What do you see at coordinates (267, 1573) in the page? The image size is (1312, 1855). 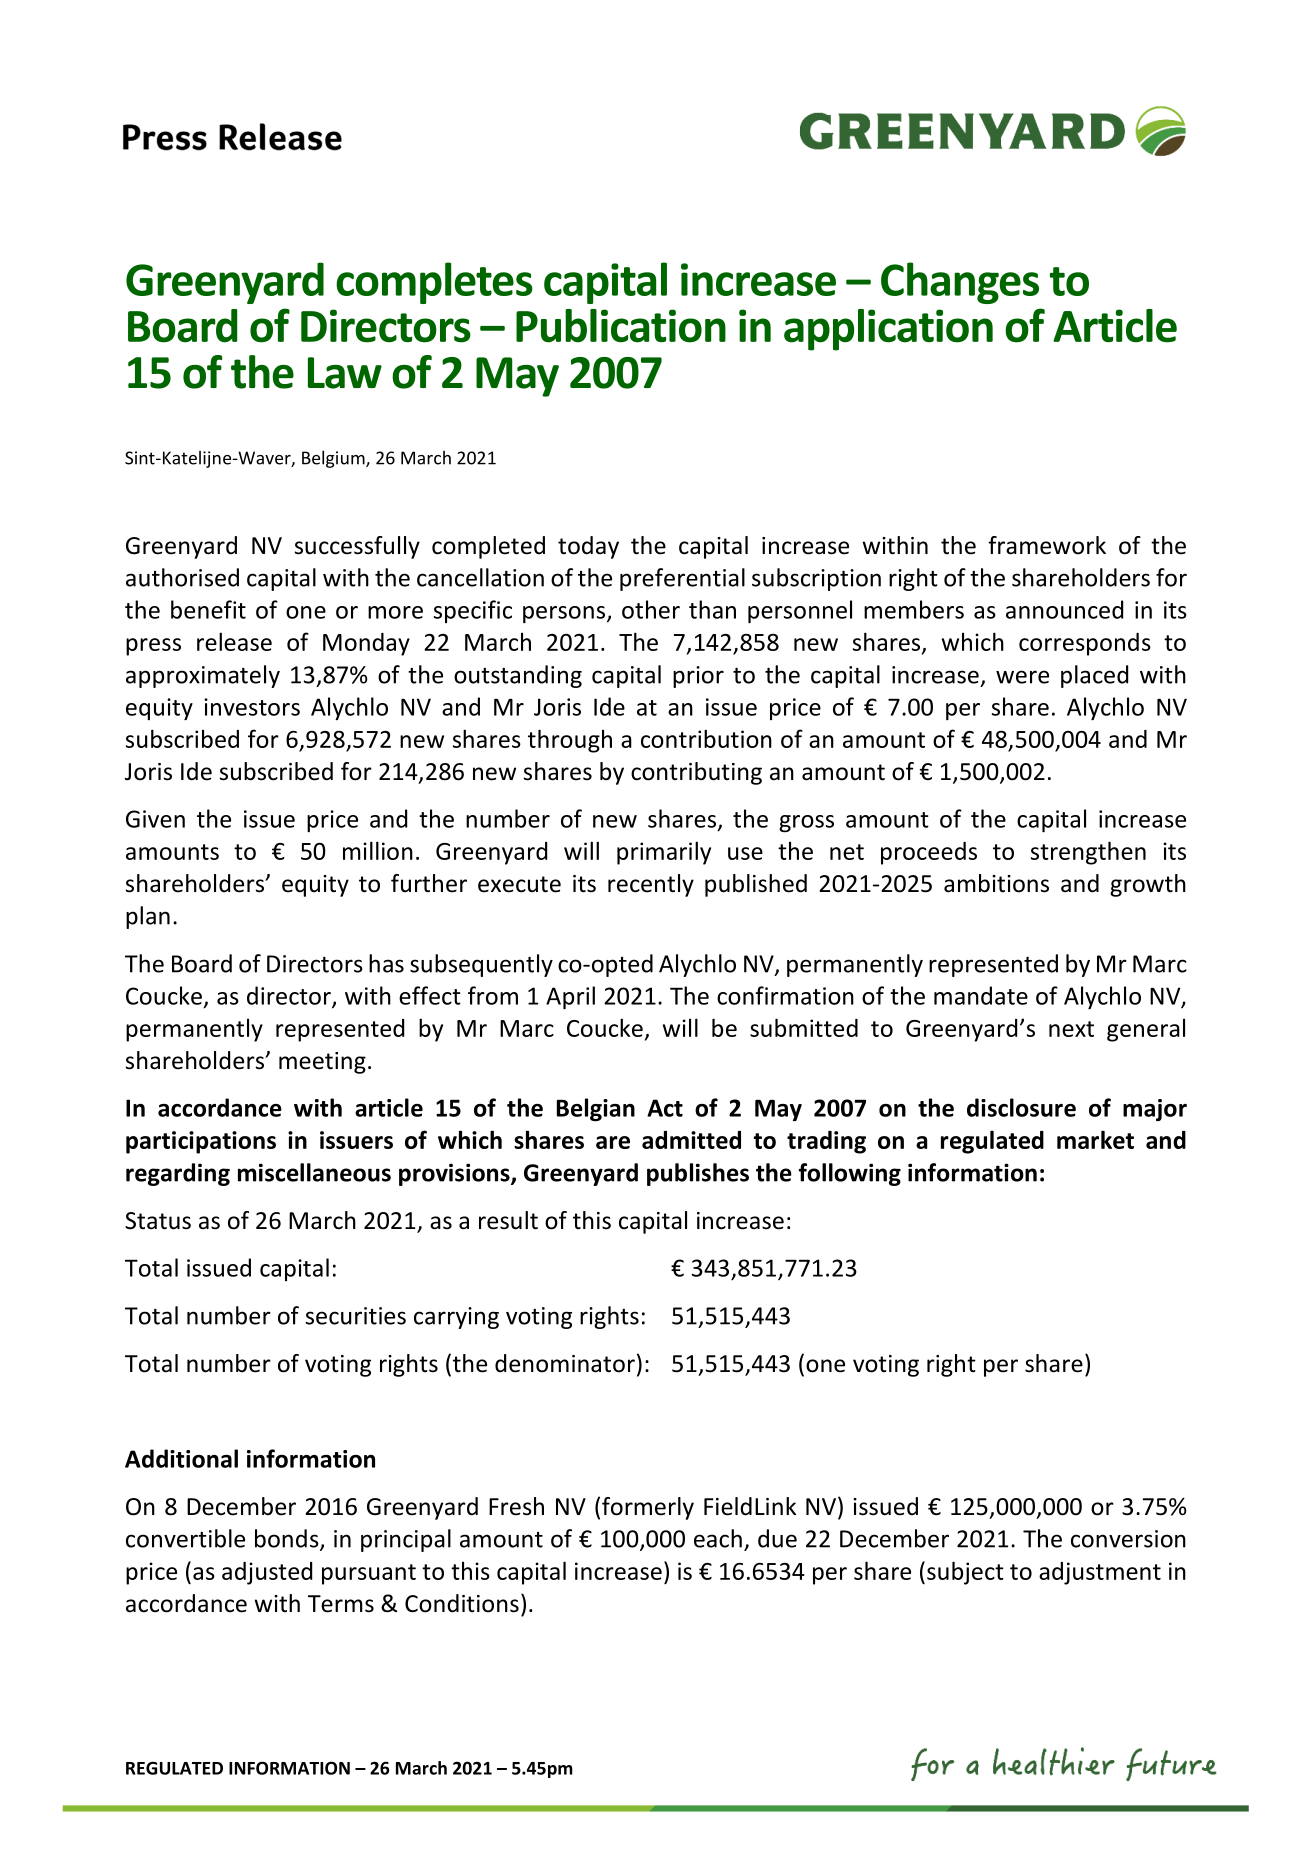 I see `adjusted` at bounding box center [267, 1573].
